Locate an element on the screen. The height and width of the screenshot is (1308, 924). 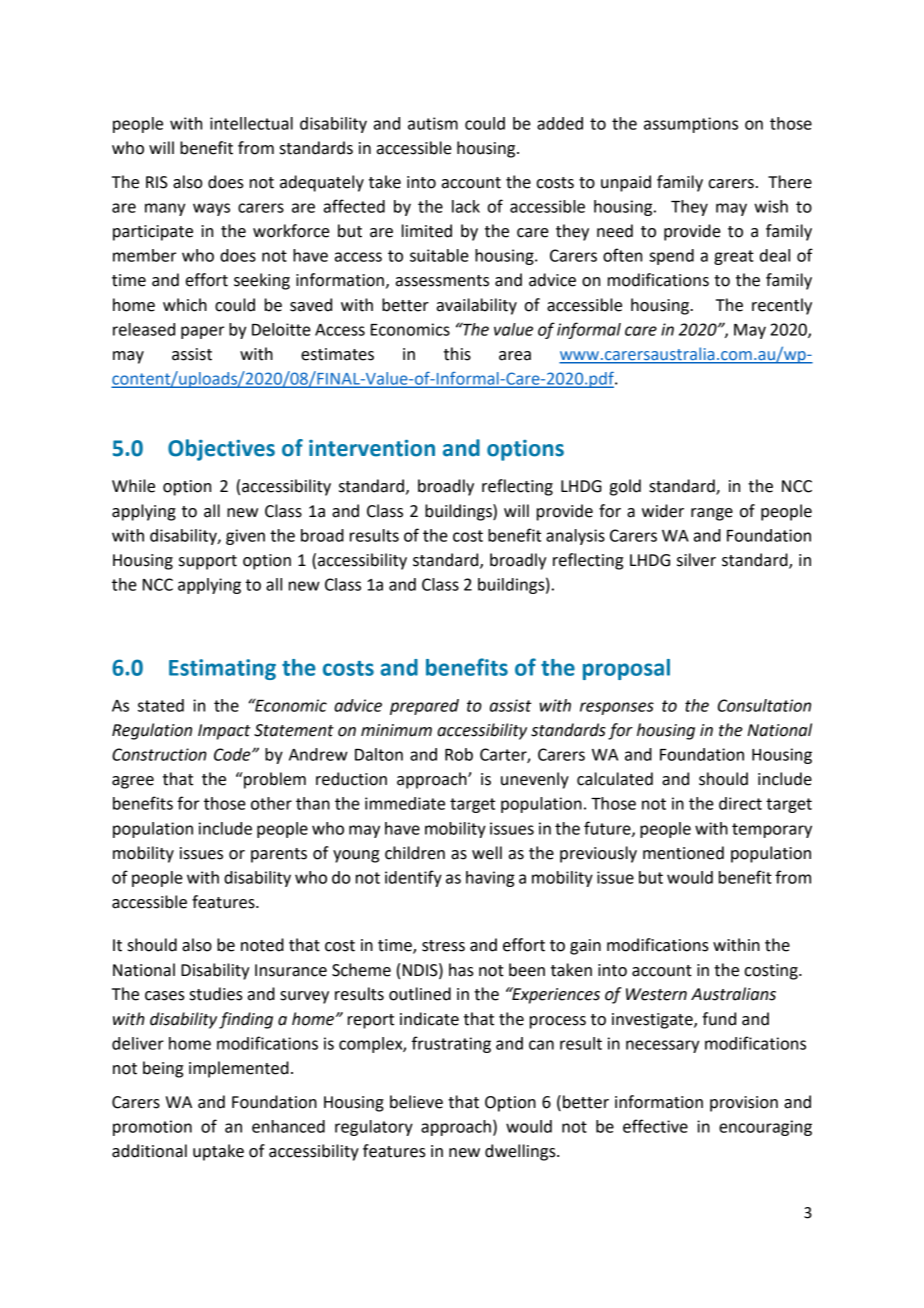
believe is located at coordinates (416, 1102).
